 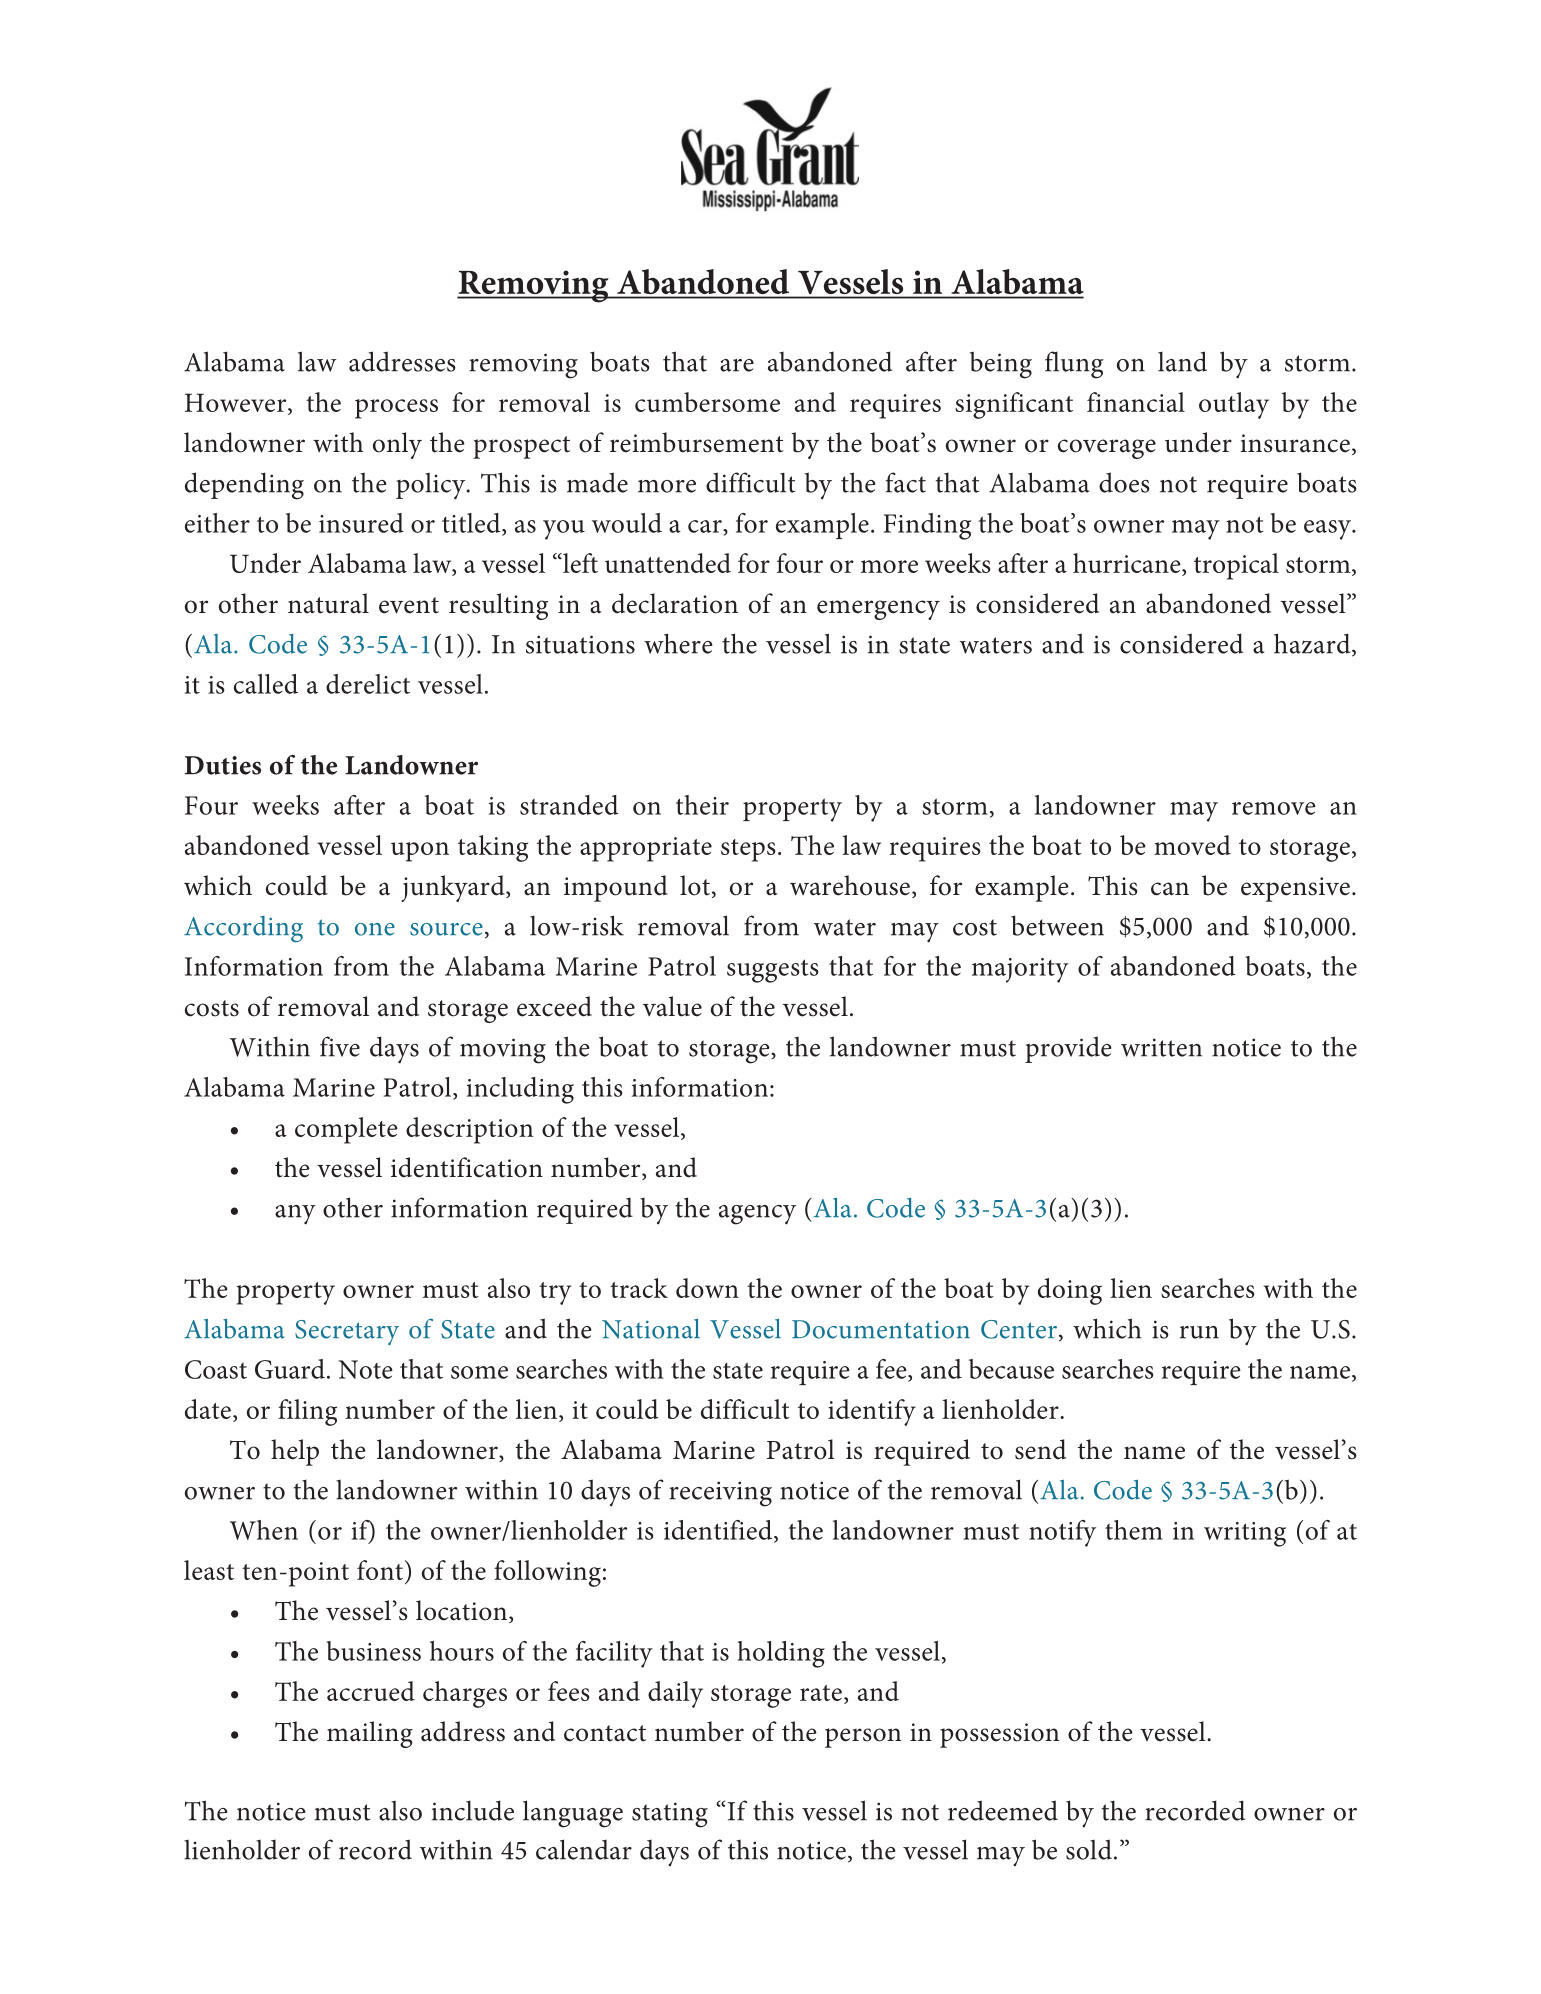 What do you see at coordinates (1274, 808) in the screenshot?
I see `remove` at bounding box center [1274, 808].
